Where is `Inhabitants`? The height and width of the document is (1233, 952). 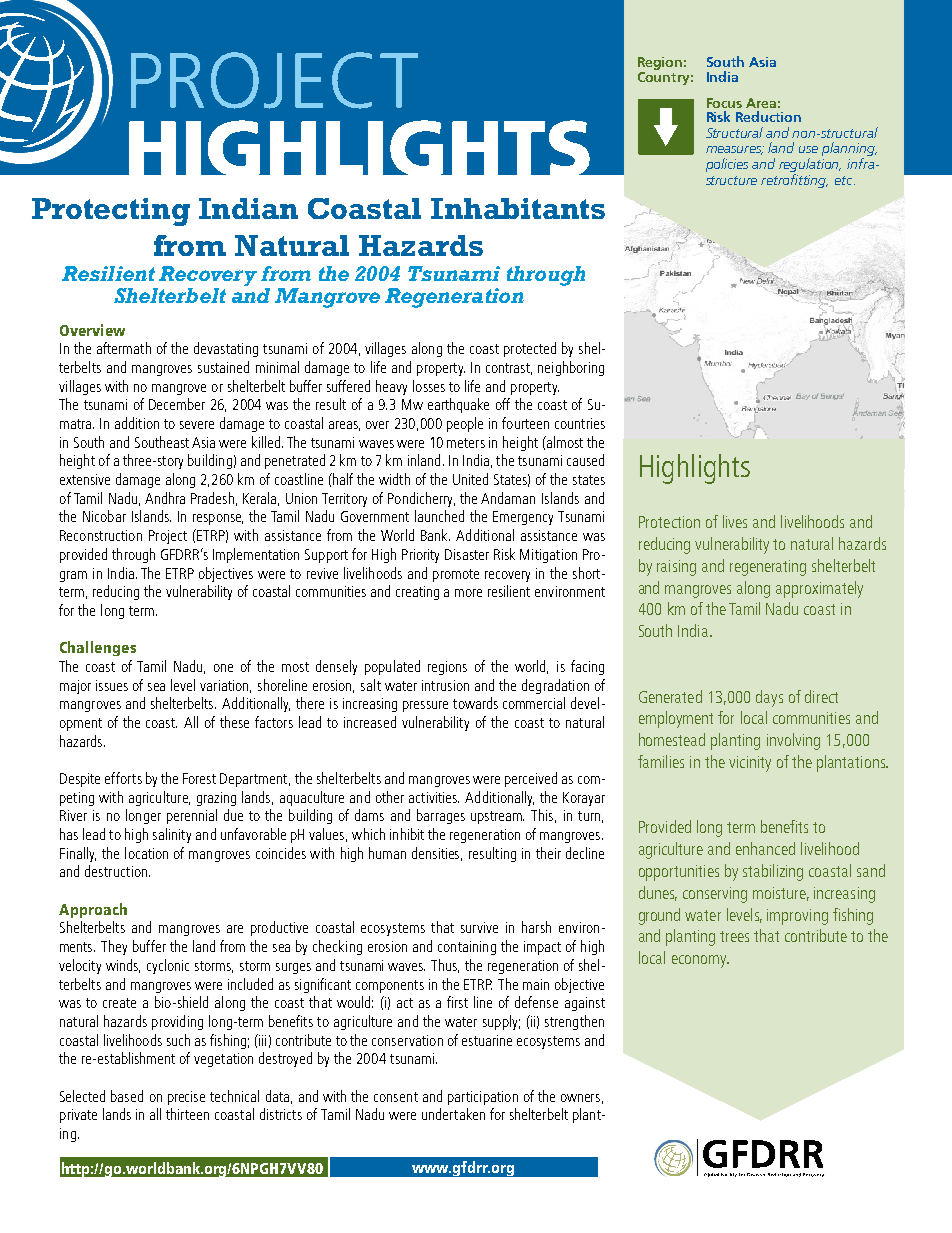
Inhabitants is located at coordinates (518, 208).
